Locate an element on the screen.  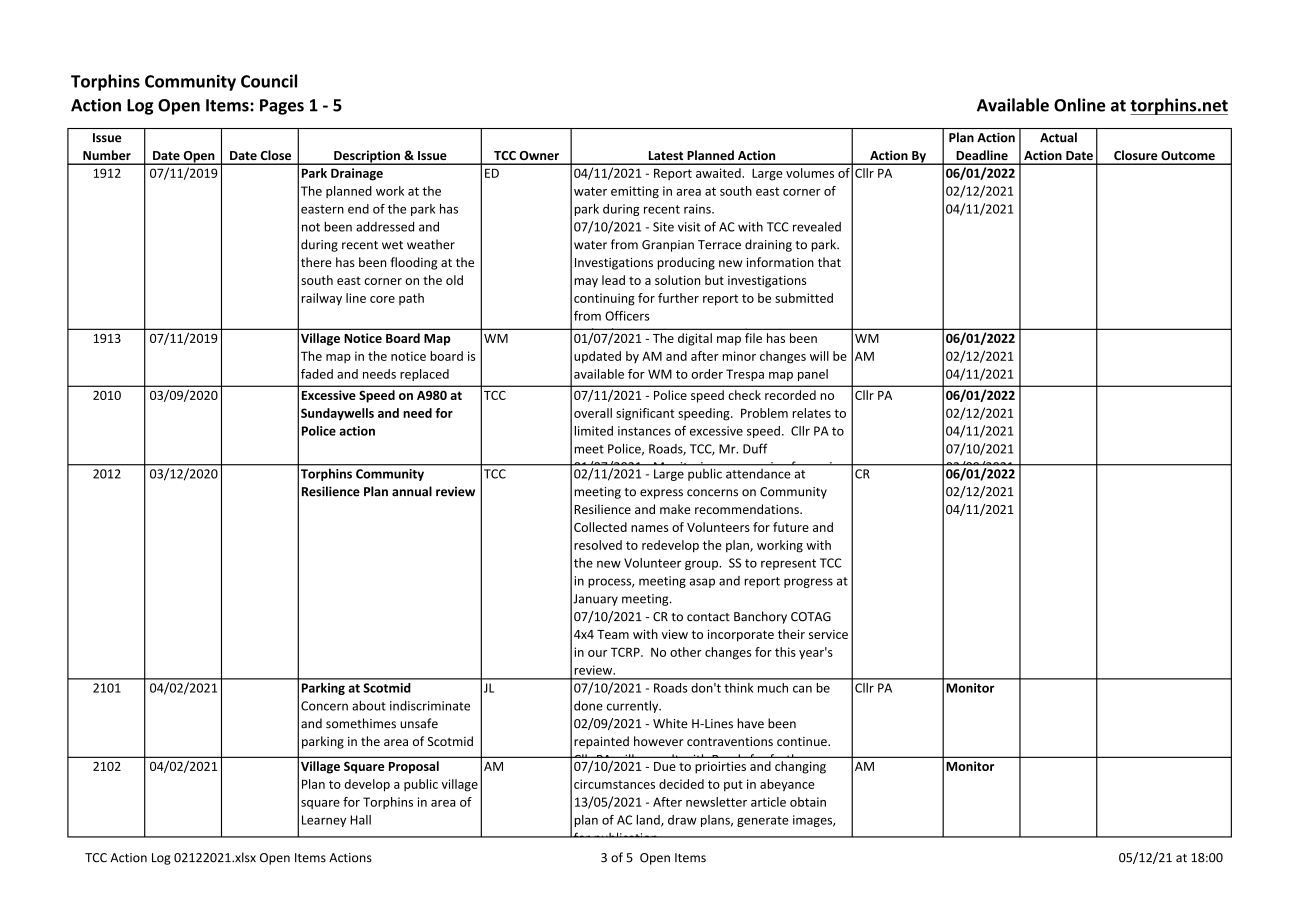
Hall is located at coordinates (361, 820).
